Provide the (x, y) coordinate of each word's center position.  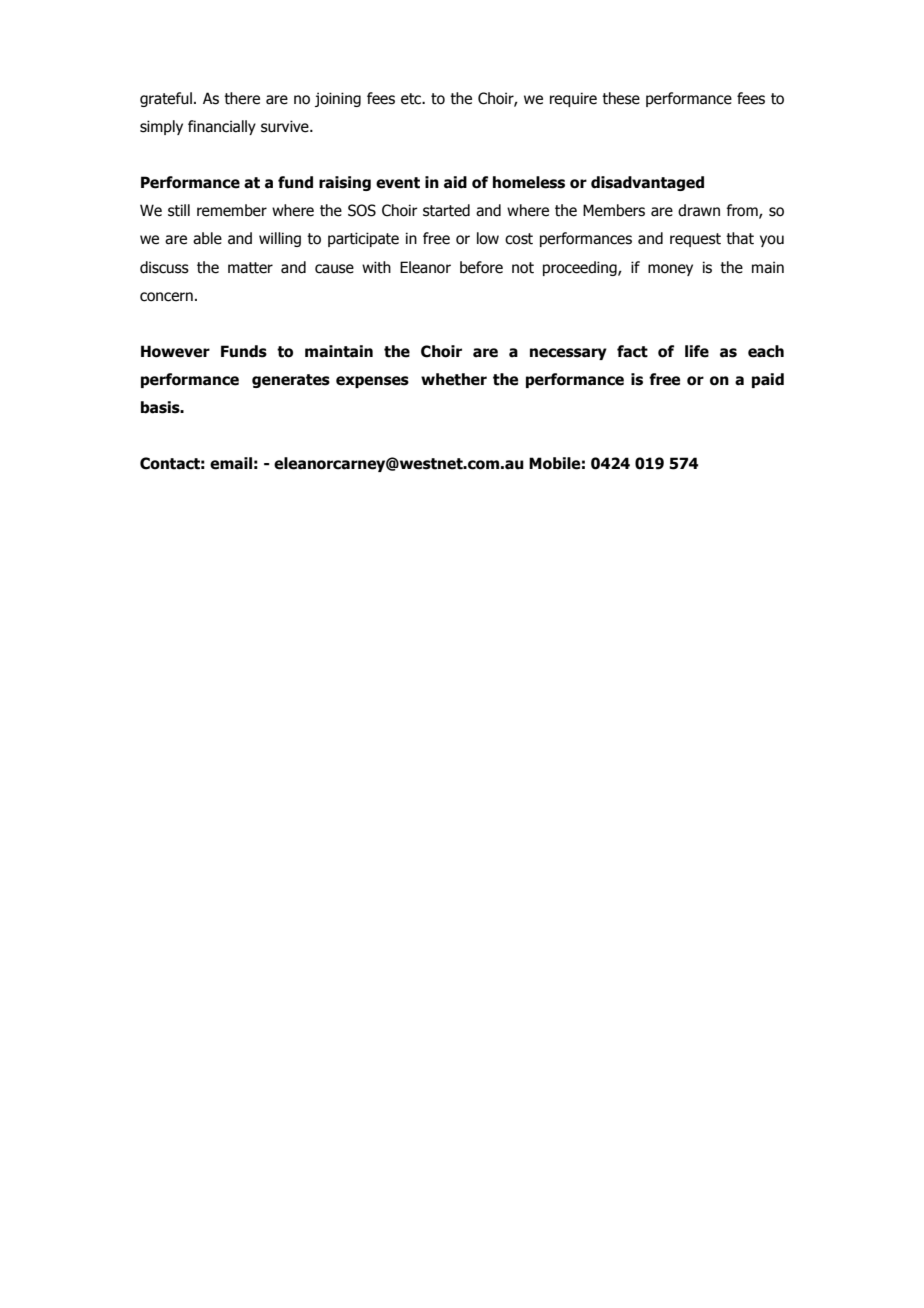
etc (412, 99)
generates (291, 381)
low (488, 238)
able (207, 238)
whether (454, 379)
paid (768, 380)
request (695, 240)
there (242, 98)
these (621, 98)
